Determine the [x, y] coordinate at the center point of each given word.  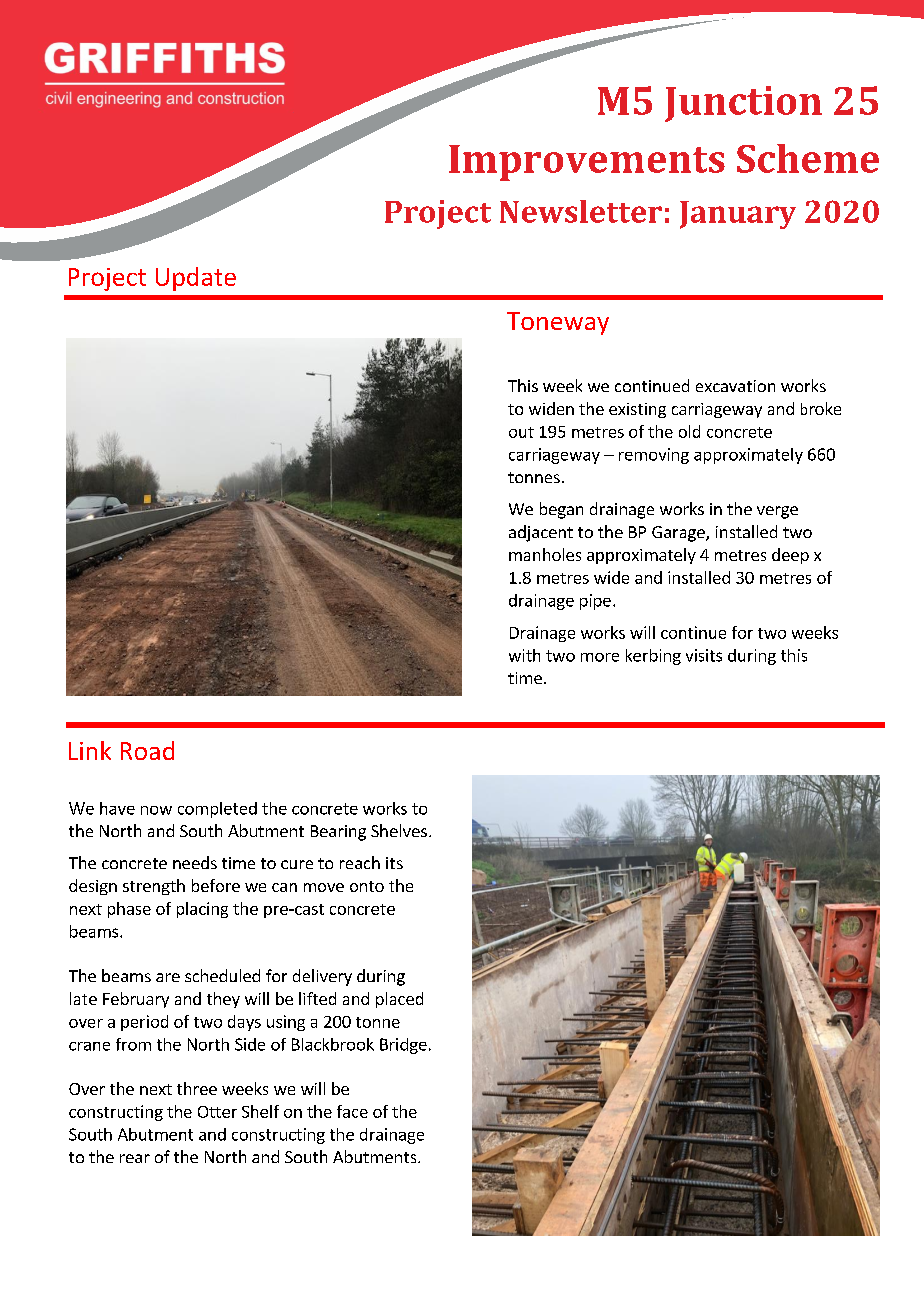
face [352, 1111]
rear [135, 1158]
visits [704, 655]
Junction [743, 104]
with [524, 655]
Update [196, 279]
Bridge [403, 1046]
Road [147, 750]
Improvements [587, 163]
